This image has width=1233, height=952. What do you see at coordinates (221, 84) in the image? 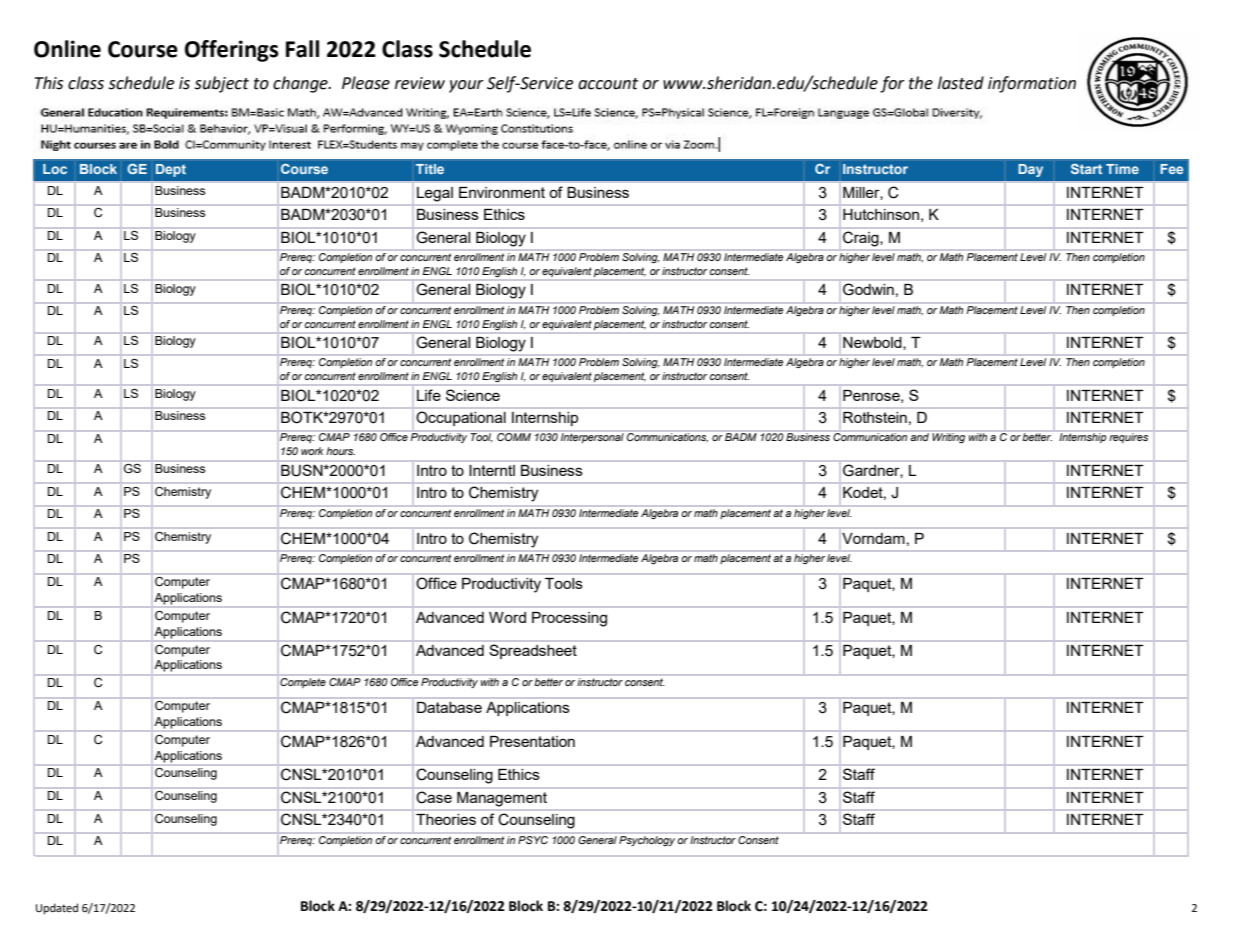
I see `subject` at bounding box center [221, 84].
